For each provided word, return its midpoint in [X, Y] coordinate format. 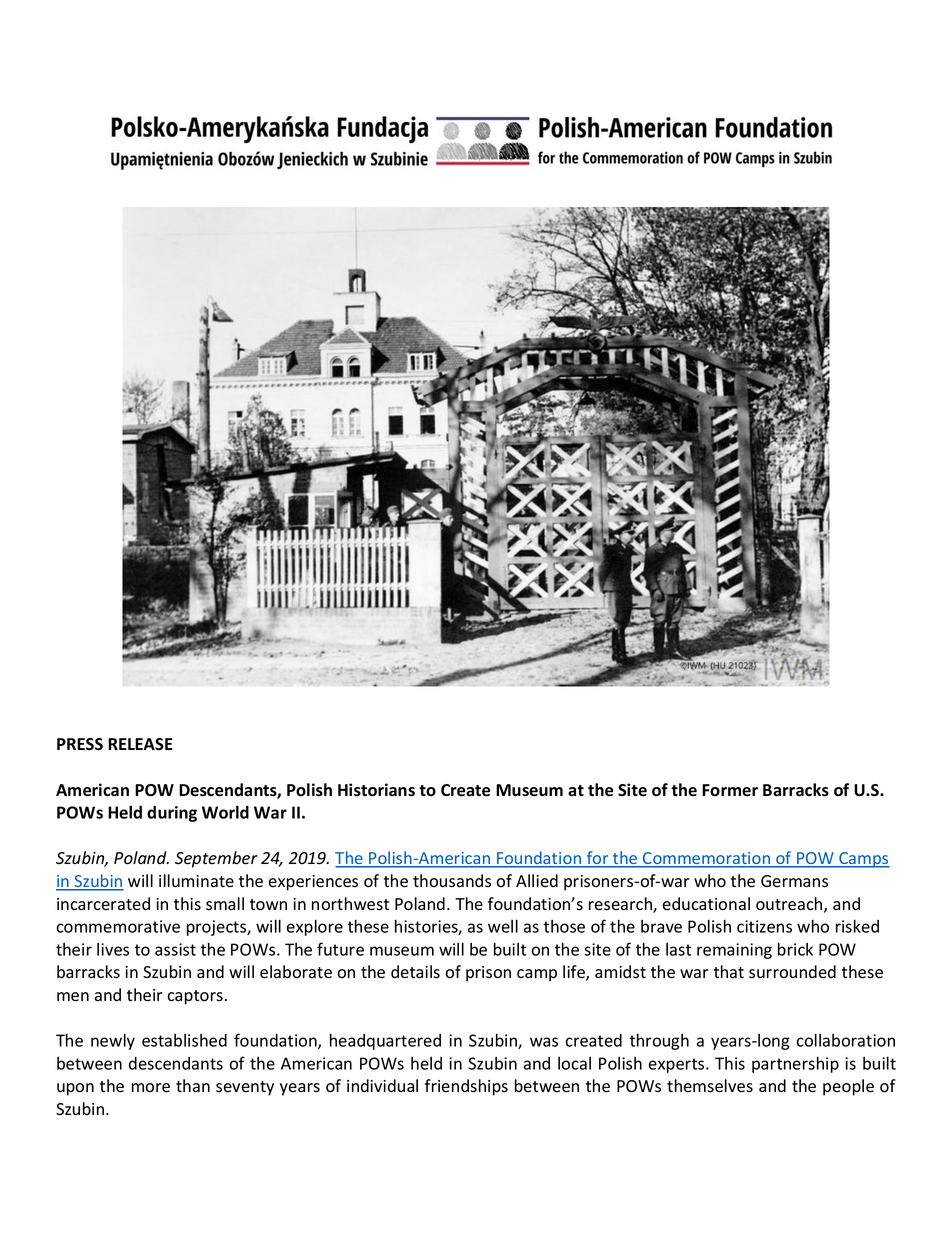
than [193, 1086]
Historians [376, 790]
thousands [452, 881]
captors [195, 997]
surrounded [792, 972]
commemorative [118, 926]
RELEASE [140, 744]
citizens [764, 926]
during [172, 813]
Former [730, 790]
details [415, 972]
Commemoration [707, 859]
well [503, 926]
